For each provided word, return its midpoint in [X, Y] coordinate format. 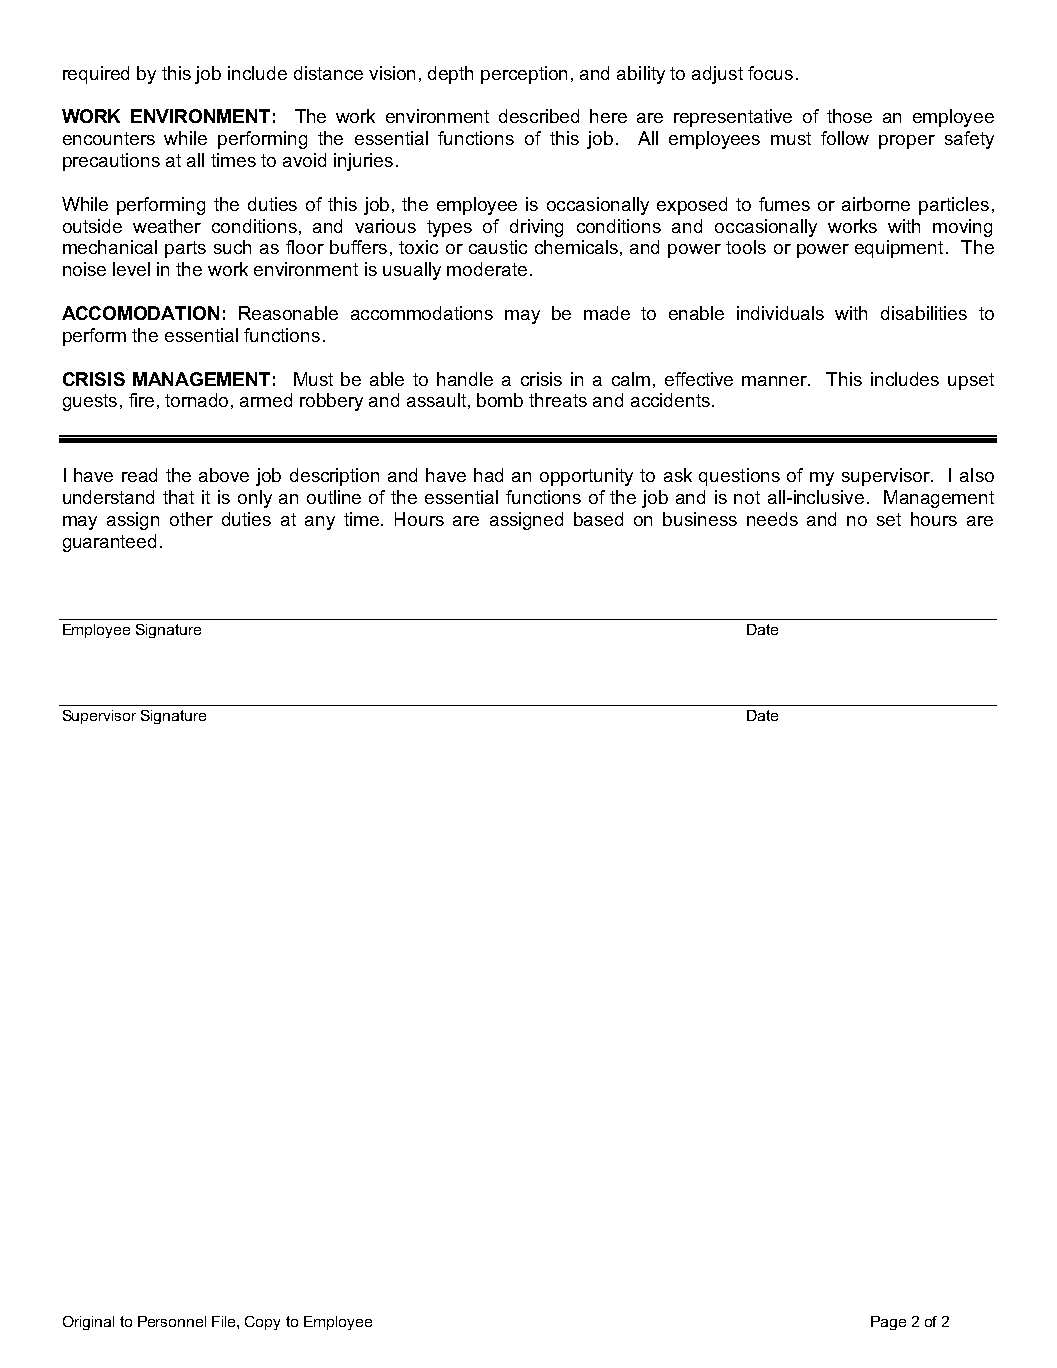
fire [141, 400]
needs [772, 519]
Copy [262, 1323]
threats [558, 400]
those [849, 116]
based [598, 519]
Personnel [172, 1321]
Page [888, 1323]
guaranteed [109, 543]
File [225, 1321]
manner [776, 381]
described [539, 116]
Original [88, 1323]
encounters [109, 138]
